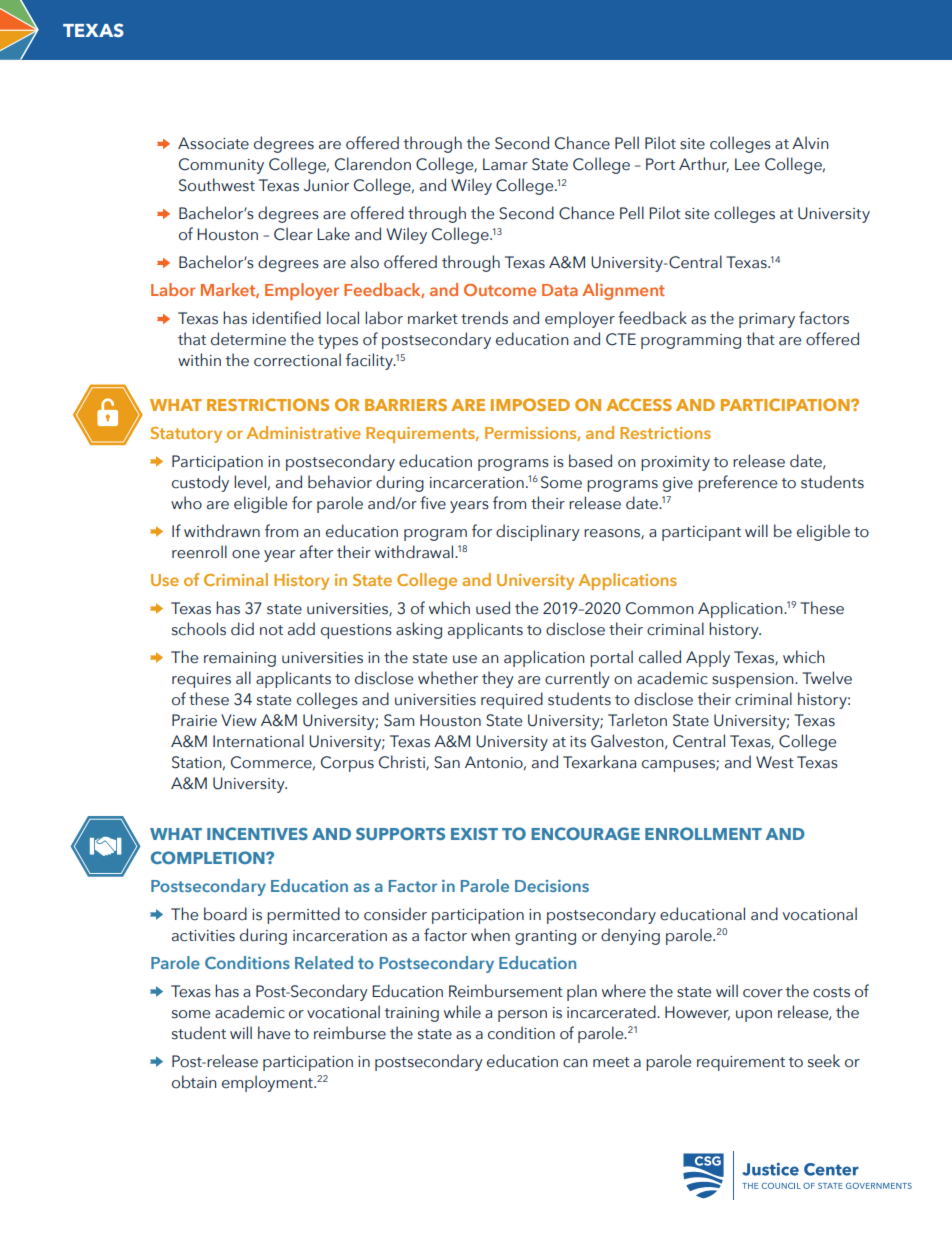 The width and height of the screenshot is (952, 1233). What do you see at coordinates (754, 1016) in the screenshot?
I see `upon` at bounding box center [754, 1016].
